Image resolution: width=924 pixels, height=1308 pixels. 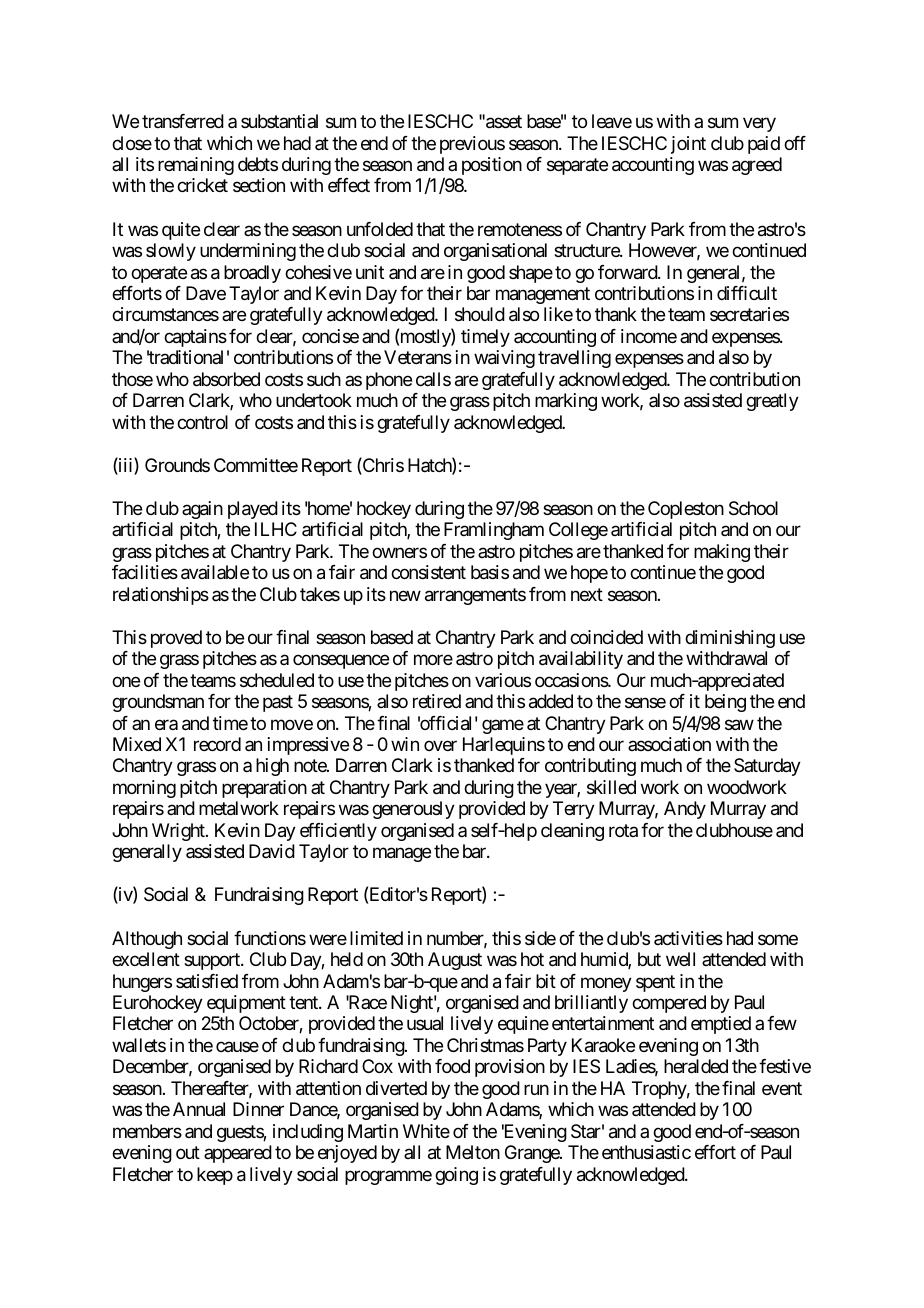 What do you see at coordinates (772, 402) in the page?
I see `greatly` at bounding box center [772, 402].
